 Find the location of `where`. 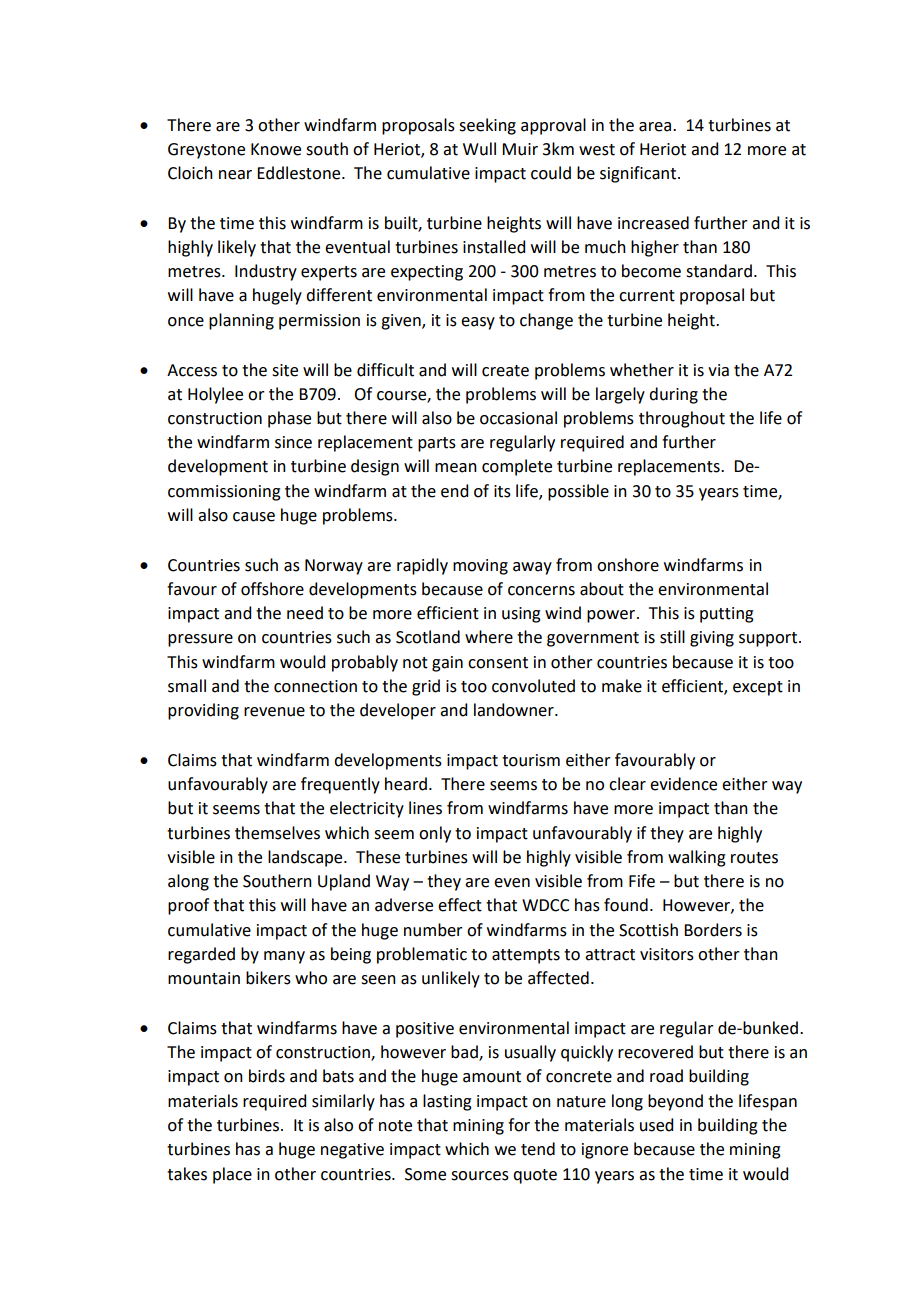

where is located at coordinates (489, 637).
